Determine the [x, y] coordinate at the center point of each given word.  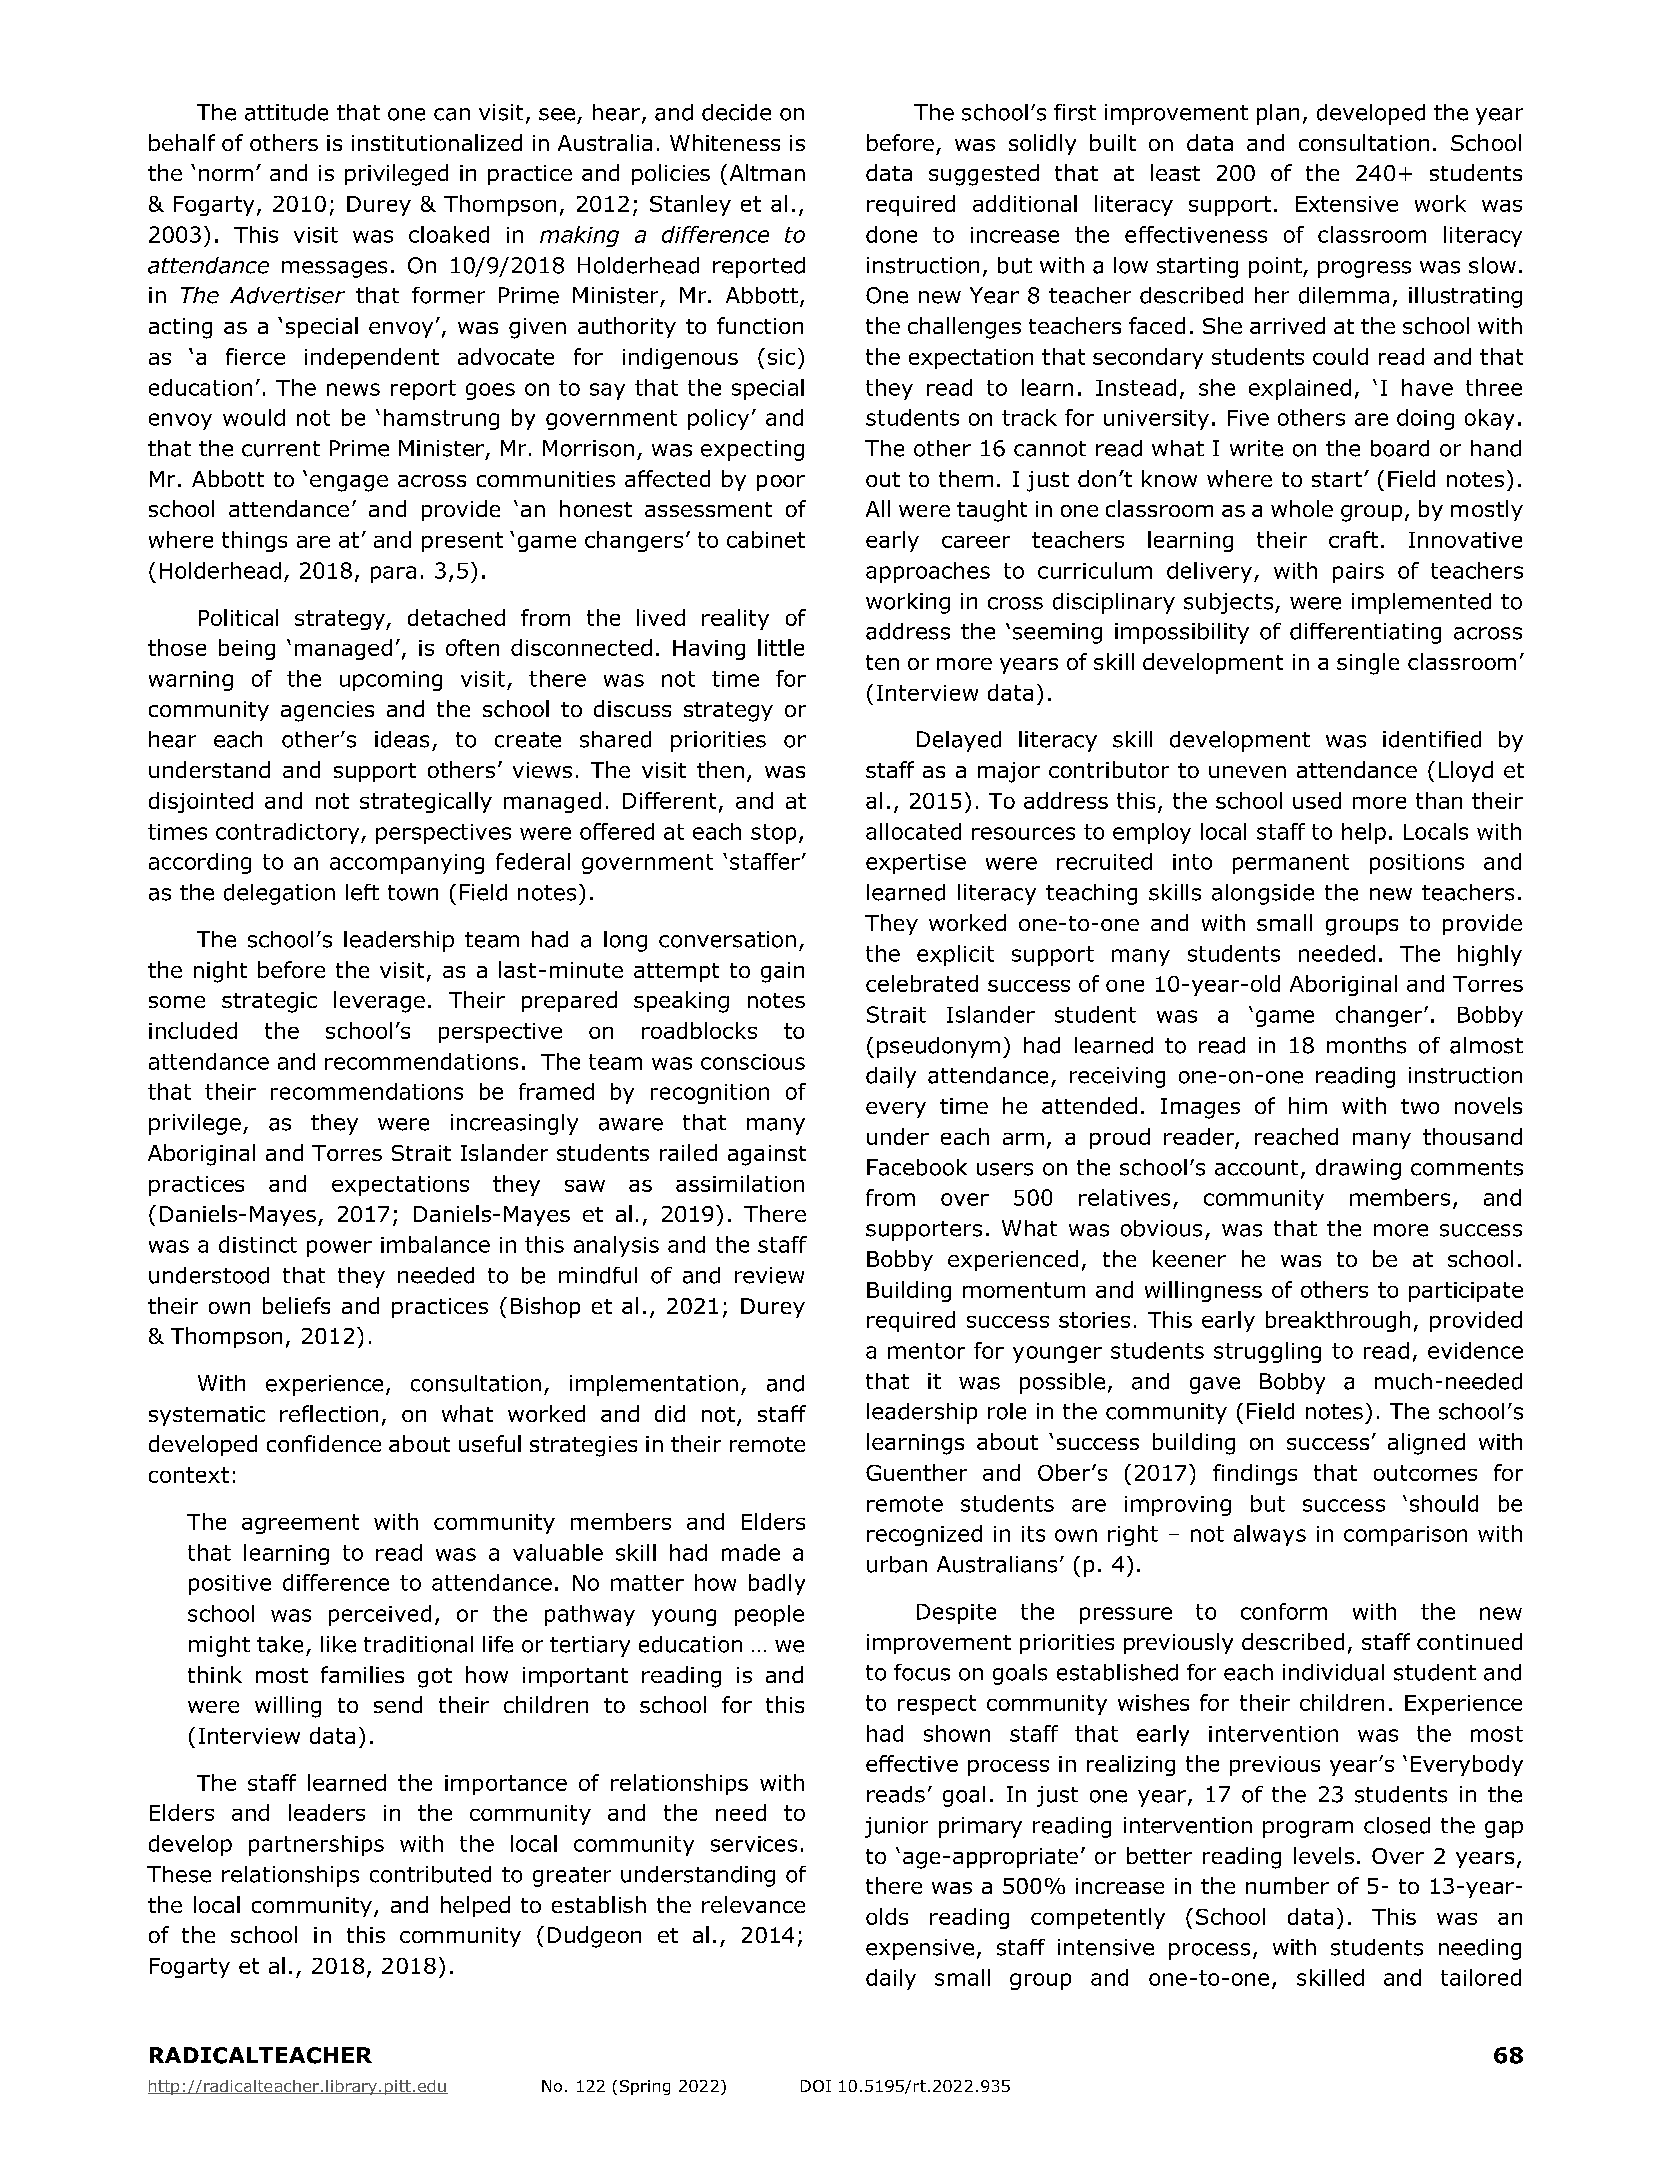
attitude [286, 112]
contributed [430, 1874]
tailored [1481, 1977]
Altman [767, 172]
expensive [920, 1949]
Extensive [1347, 204]
